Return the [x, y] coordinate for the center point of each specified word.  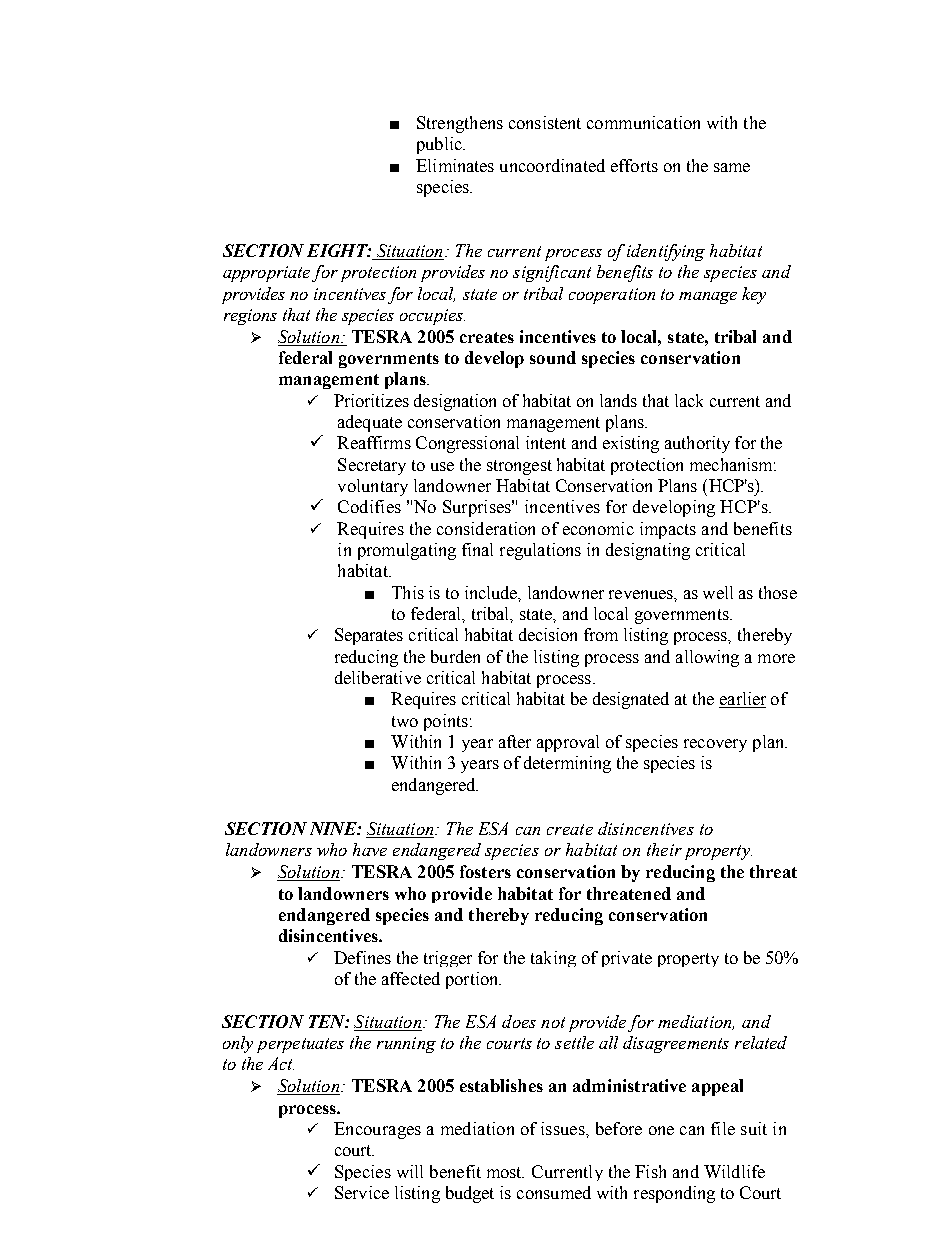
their [664, 849]
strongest [519, 467]
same [732, 167]
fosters [485, 871]
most [505, 1172]
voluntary [373, 487]
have [370, 849]
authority [697, 444]
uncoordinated [552, 165]
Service [362, 1192]
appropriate [266, 274]
